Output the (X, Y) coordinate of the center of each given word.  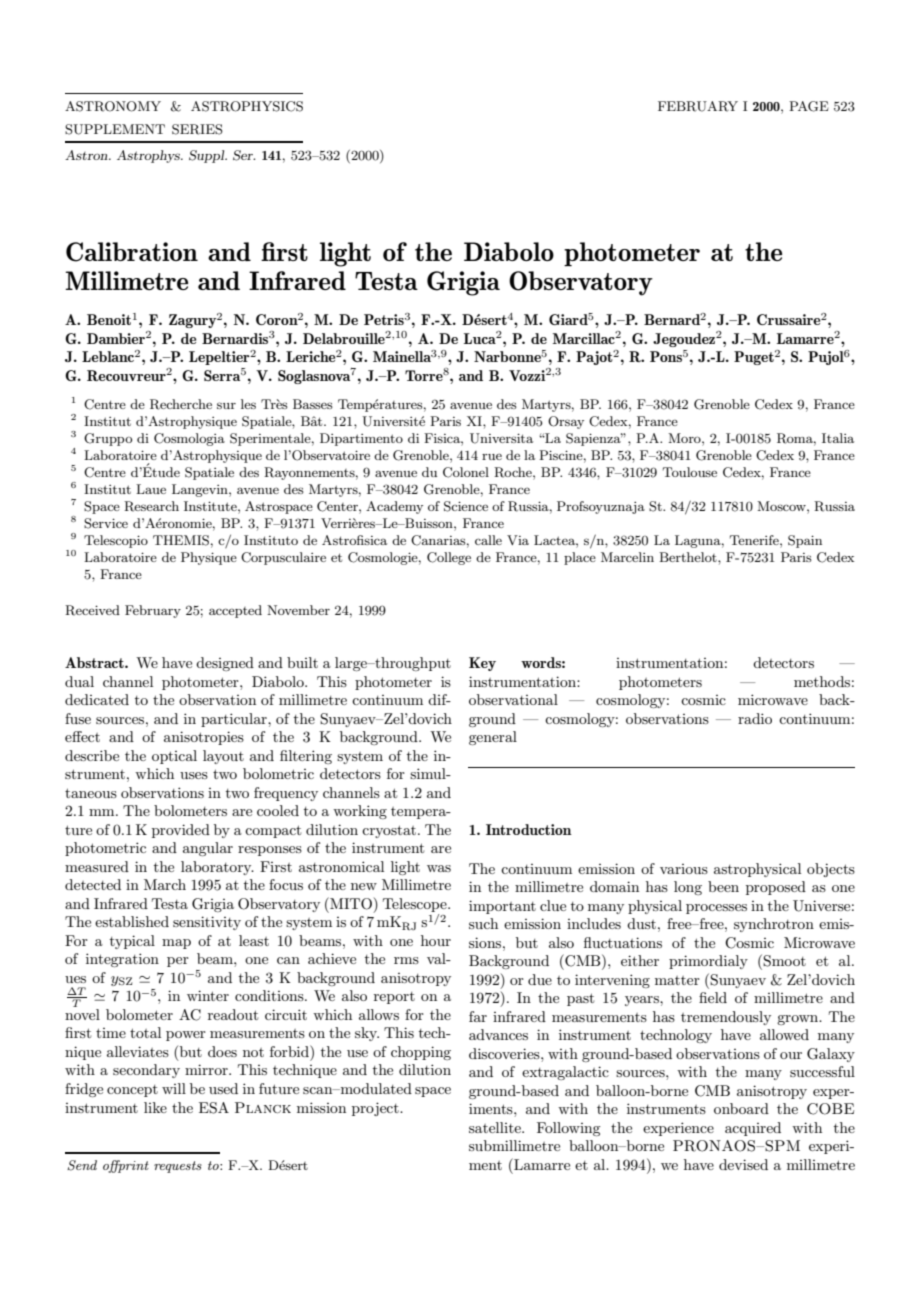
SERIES (197, 129)
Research (151, 506)
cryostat (390, 831)
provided (181, 831)
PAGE (809, 106)
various (684, 869)
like (155, 1107)
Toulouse (690, 472)
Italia (838, 438)
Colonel (466, 472)
